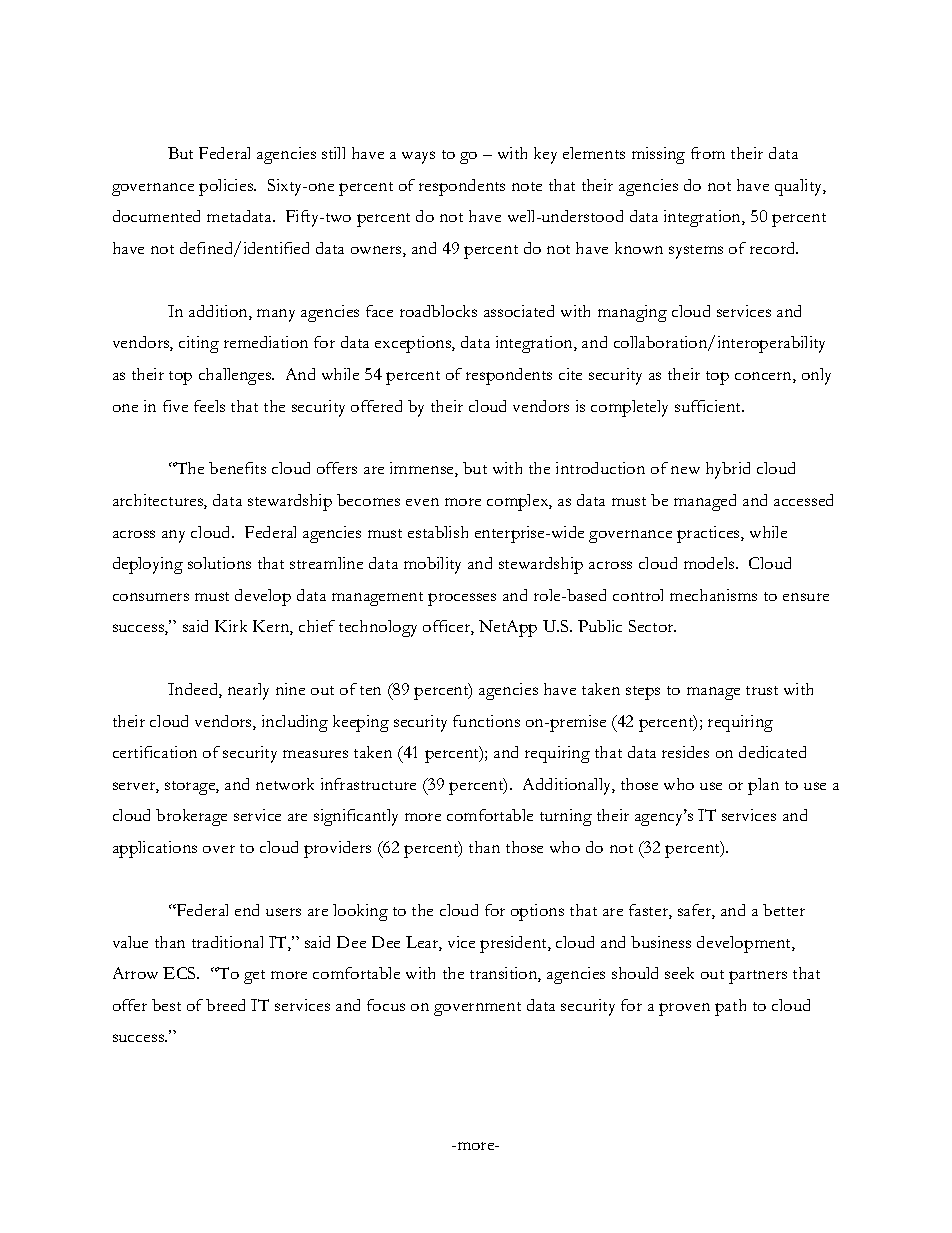  What do you see at coordinates (181, 973) in the screenshot?
I see `ECS` at bounding box center [181, 973].
